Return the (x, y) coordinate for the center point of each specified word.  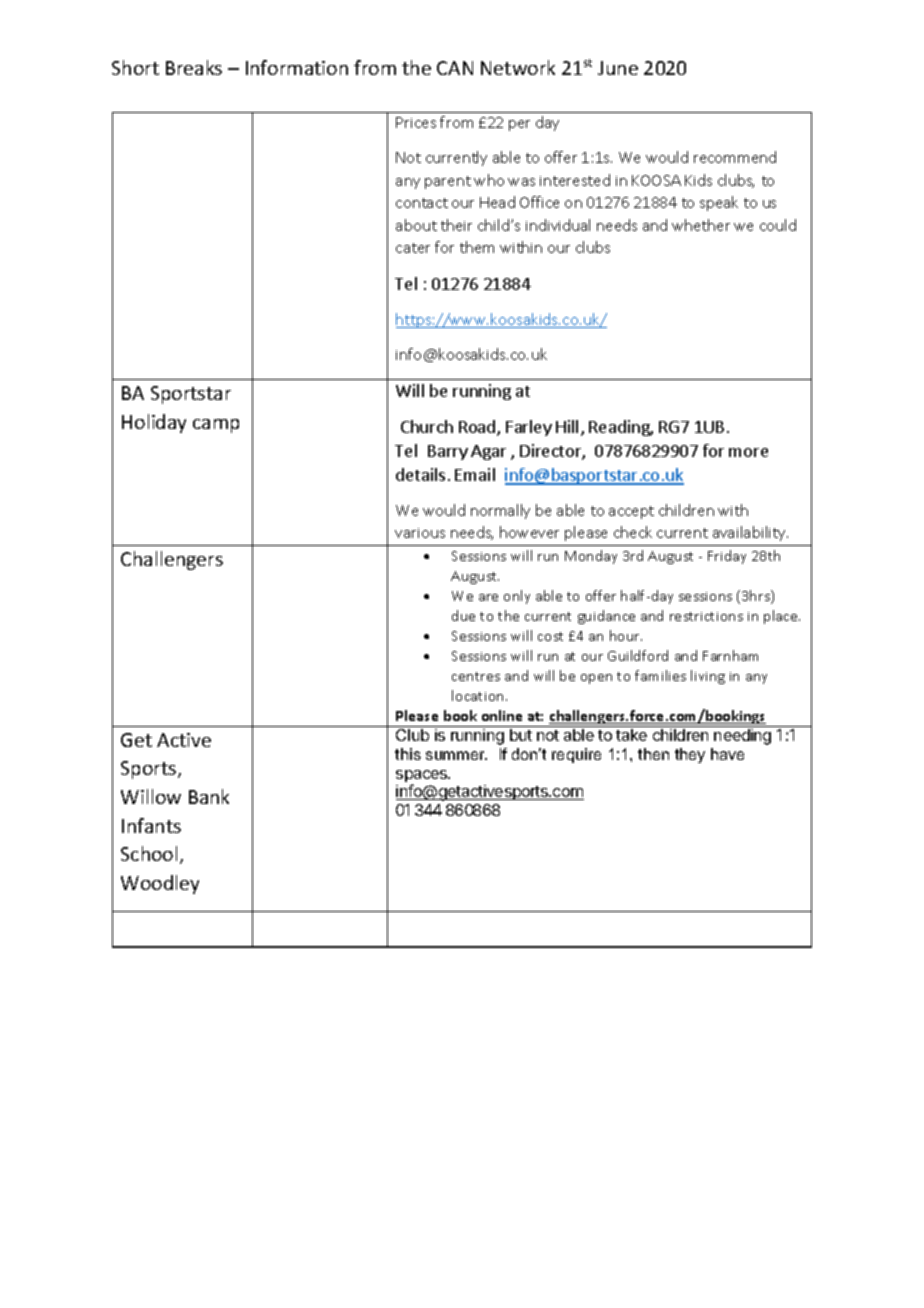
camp (216, 426)
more (748, 452)
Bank (209, 796)
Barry (448, 452)
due (463, 615)
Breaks (194, 67)
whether (701, 225)
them (477, 247)
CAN (455, 68)
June (618, 68)
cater (413, 248)
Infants (151, 825)
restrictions (706, 616)
